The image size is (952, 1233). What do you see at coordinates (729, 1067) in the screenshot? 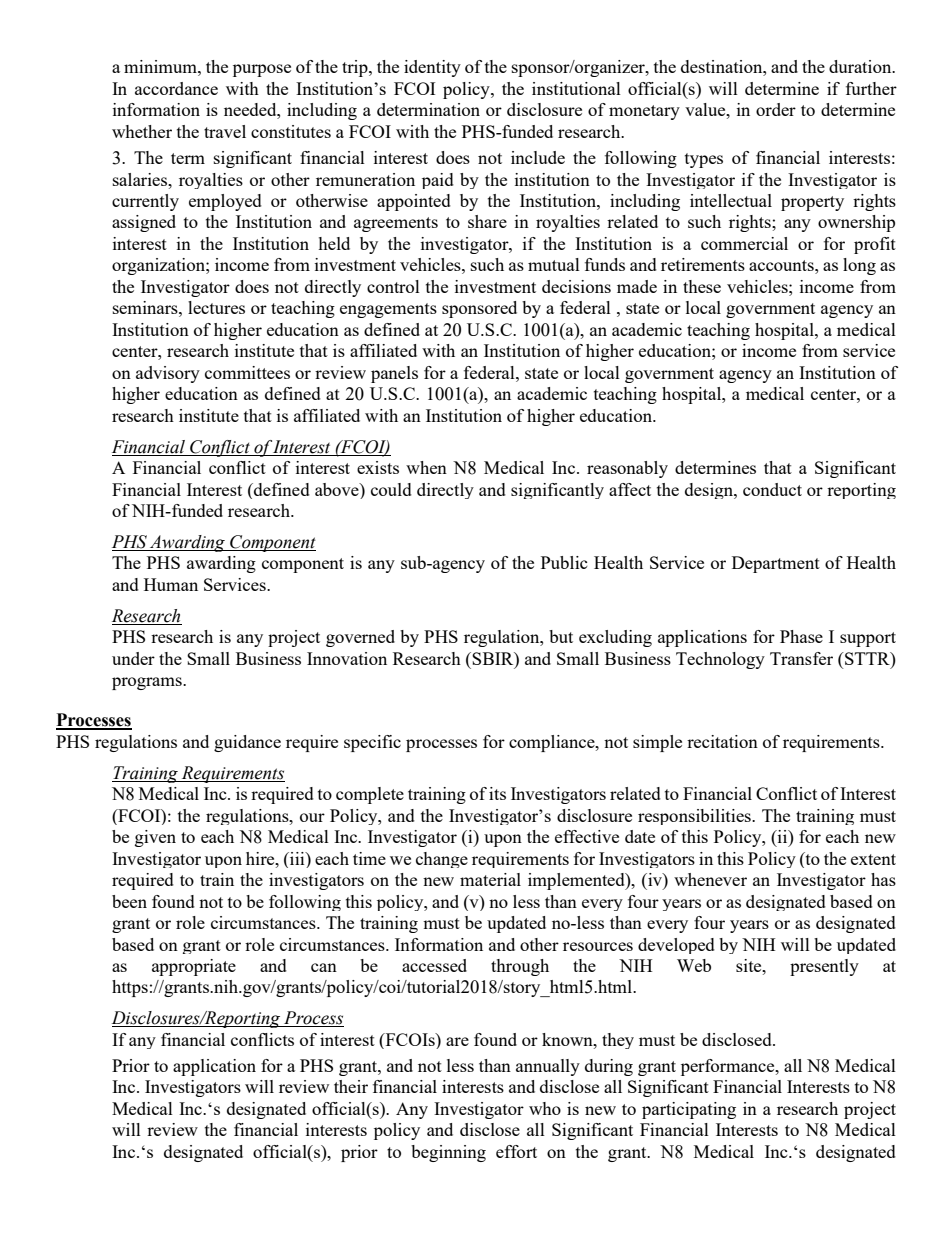
I see `performance` at bounding box center [729, 1067].
